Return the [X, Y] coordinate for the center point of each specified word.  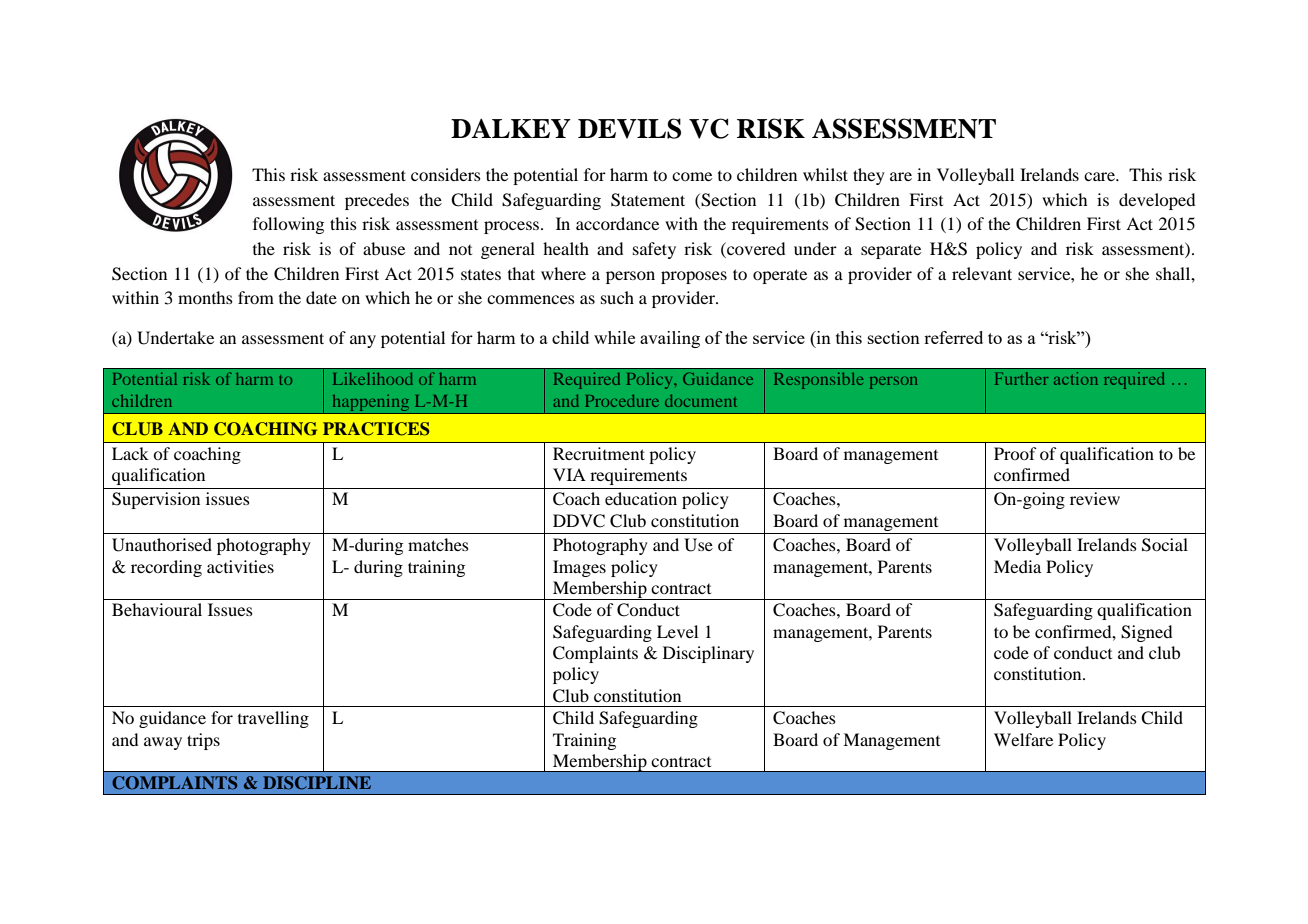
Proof [1015, 453]
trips [203, 741]
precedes [377, 201]
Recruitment [599, 453]
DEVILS [629, 128]
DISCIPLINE [317, 783]
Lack [130, 453]
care [1101, 176]
